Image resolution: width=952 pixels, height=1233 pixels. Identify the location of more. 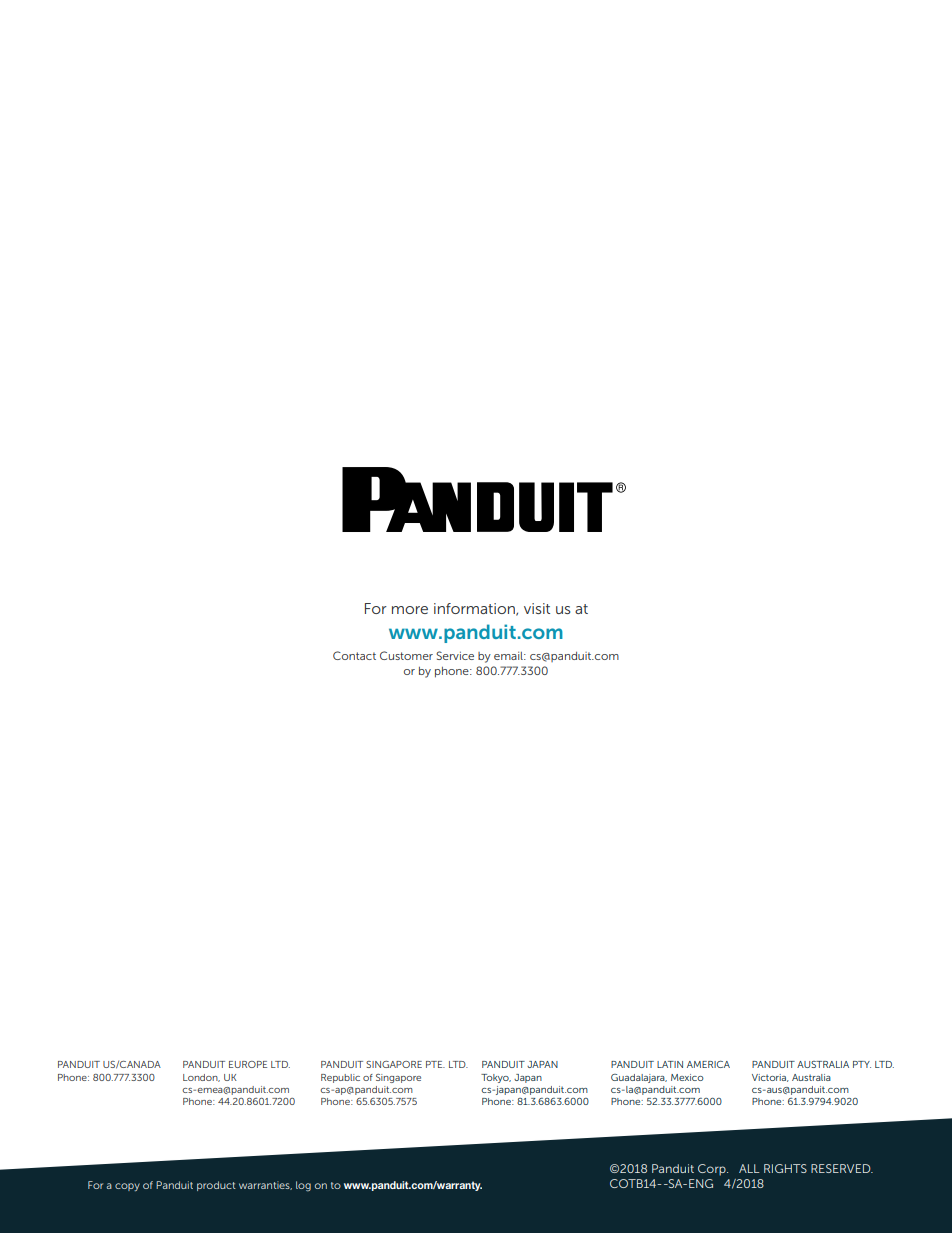
(410, 610).
